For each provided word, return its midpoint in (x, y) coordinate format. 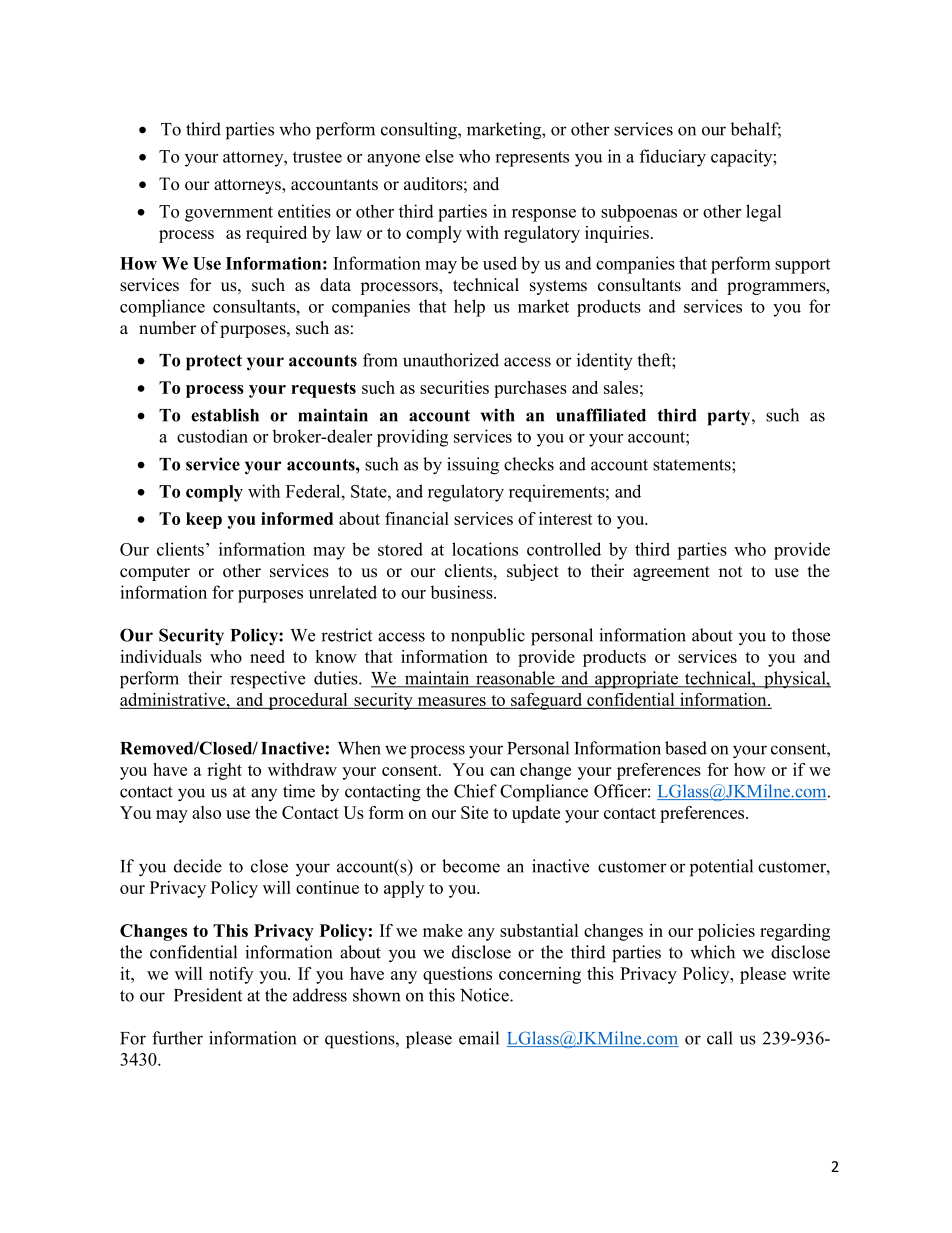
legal (763, 213)
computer (155, 573)
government (229, 214)
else (439, 156)
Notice (485, 995)
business (462, 592)
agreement (671, 573)
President (208, 995)
